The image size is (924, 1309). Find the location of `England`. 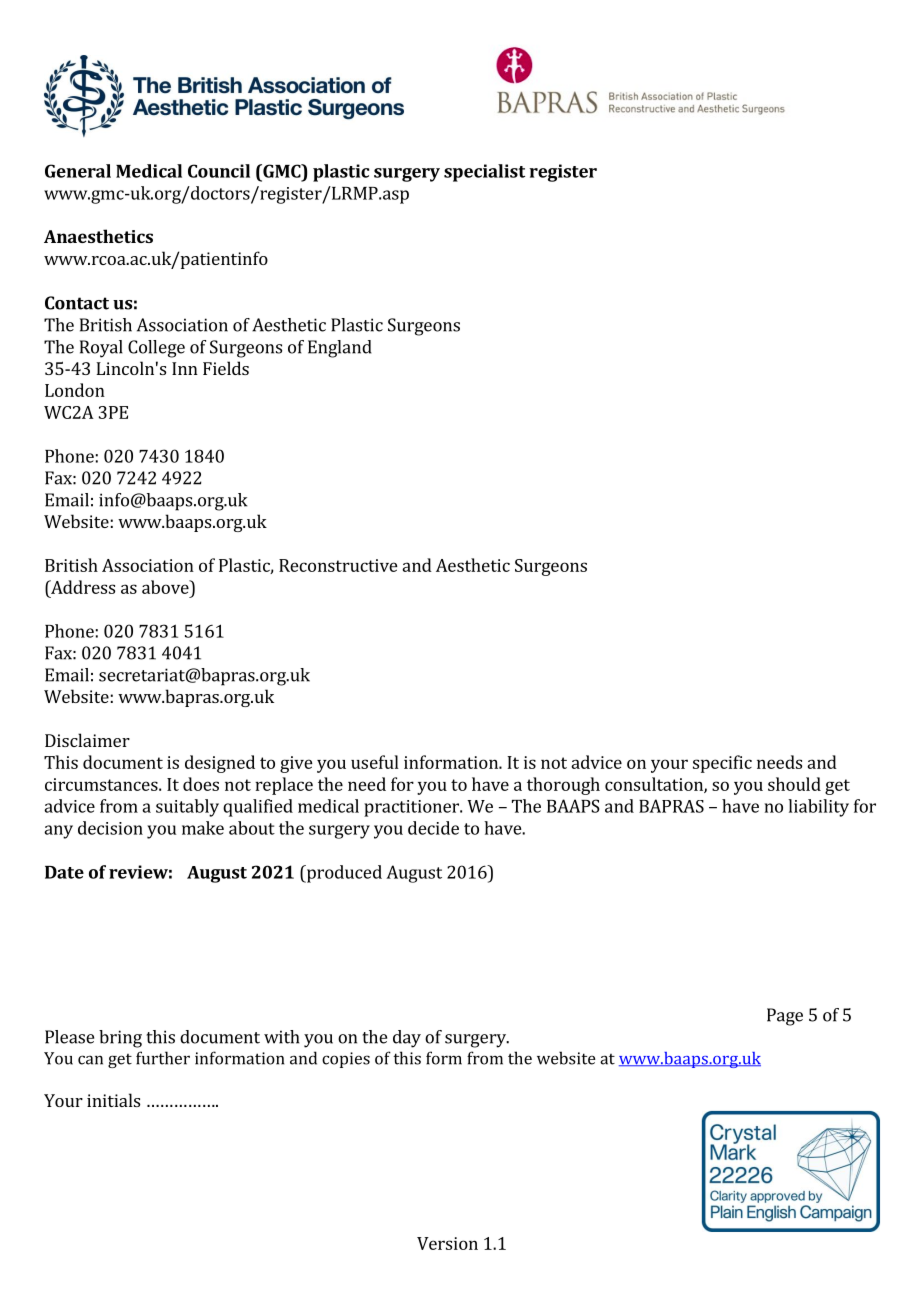

England is located at coordinates (340, 349).
